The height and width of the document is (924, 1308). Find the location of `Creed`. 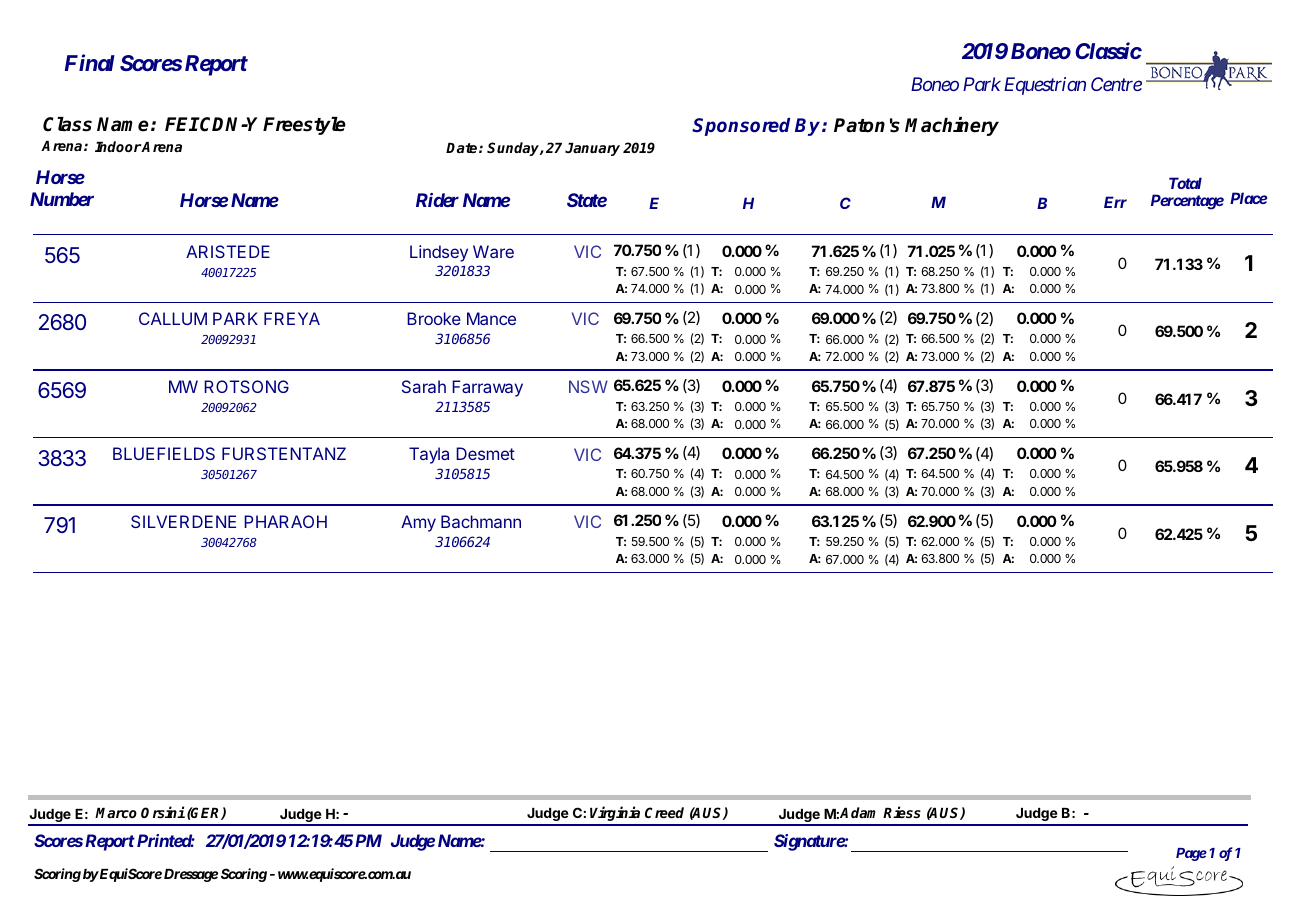

Creed is located at coordinates (664, 812).
